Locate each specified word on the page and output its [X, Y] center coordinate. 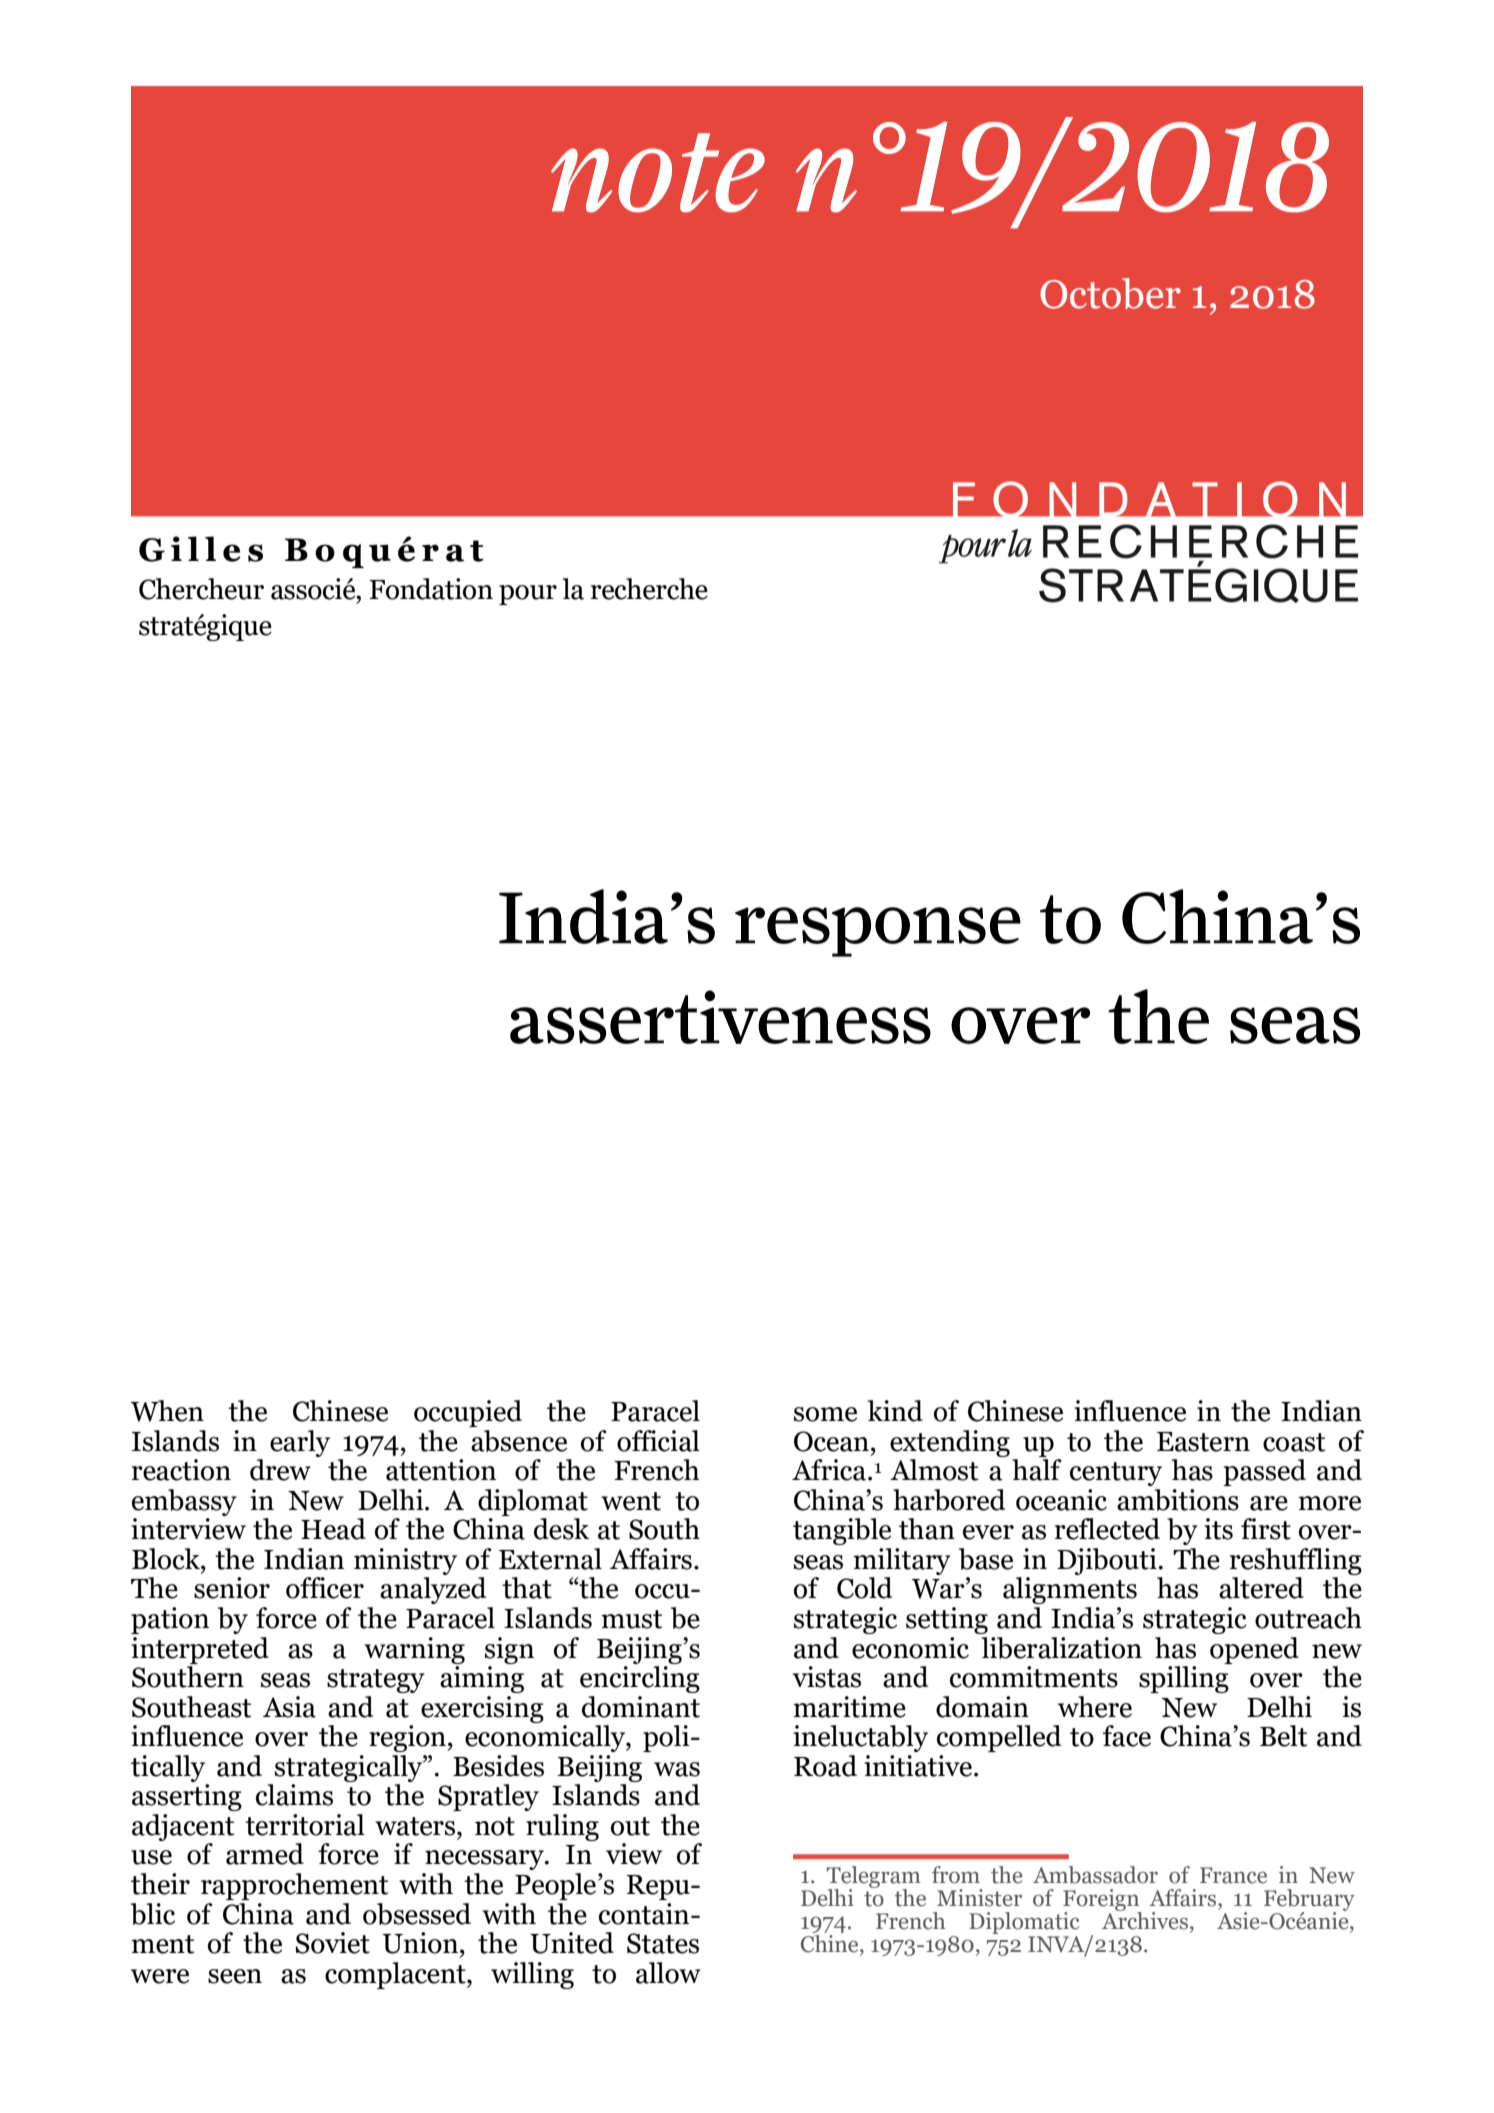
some [825, 1414]
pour [528, 595]
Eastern [1203, 1442]
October [1110, 293]
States [663, 1943]
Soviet [333, 1943]
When [167, 1411]
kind [895, 1411]
